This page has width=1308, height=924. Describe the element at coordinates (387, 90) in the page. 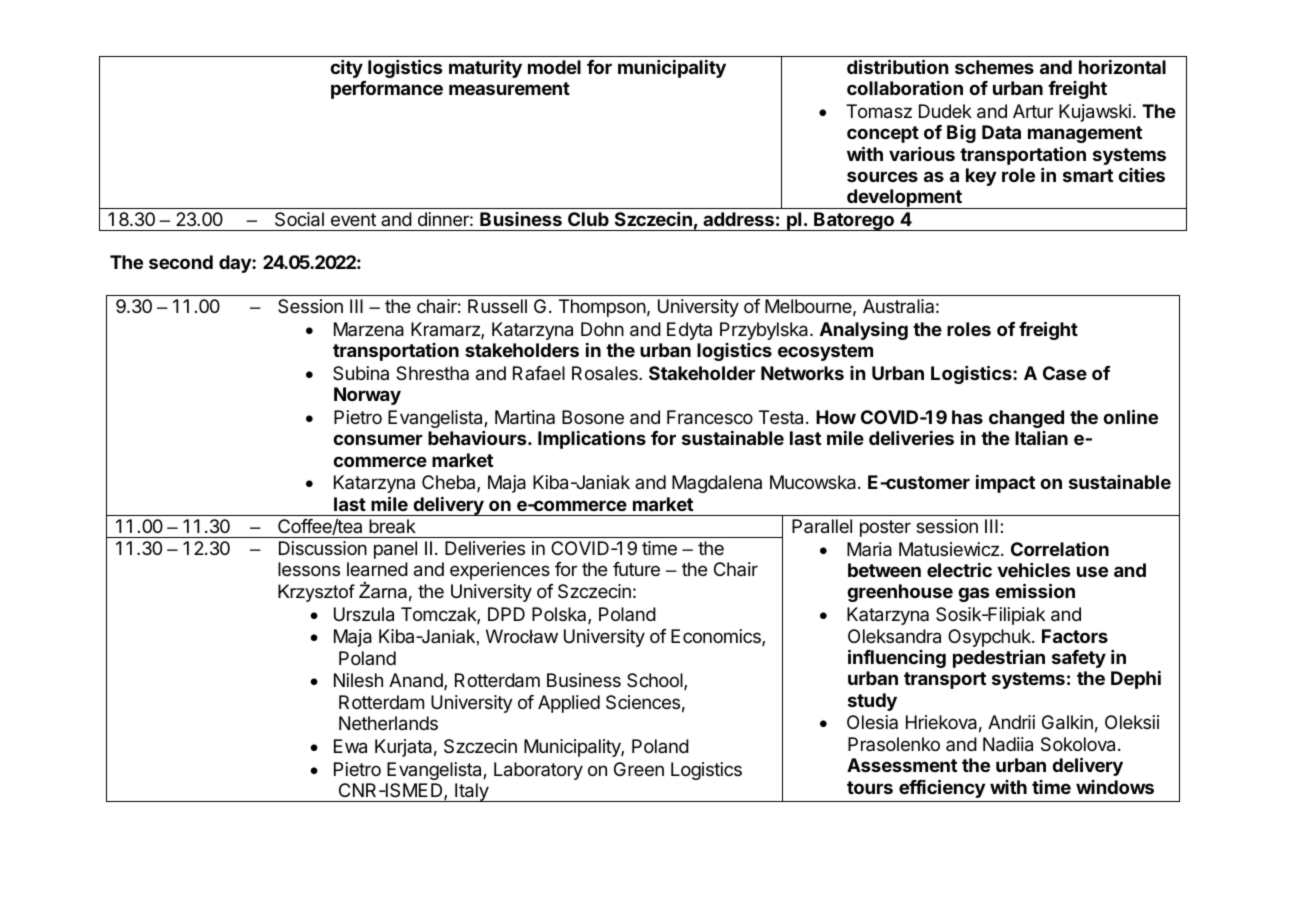

I see `performance` at that location.
